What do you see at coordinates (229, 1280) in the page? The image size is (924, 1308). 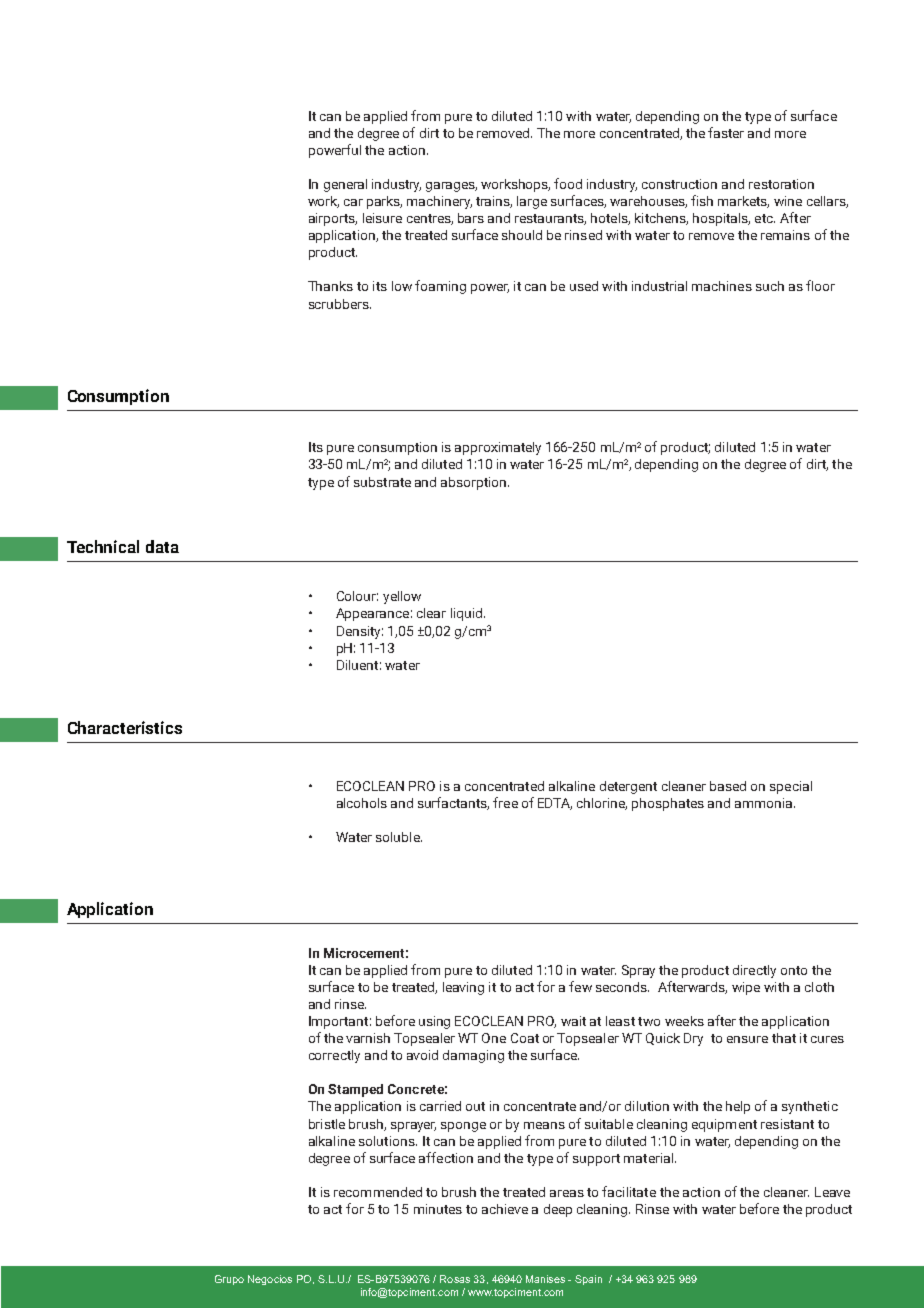 I see `Grupo` at bounding box center [229, 1280].
